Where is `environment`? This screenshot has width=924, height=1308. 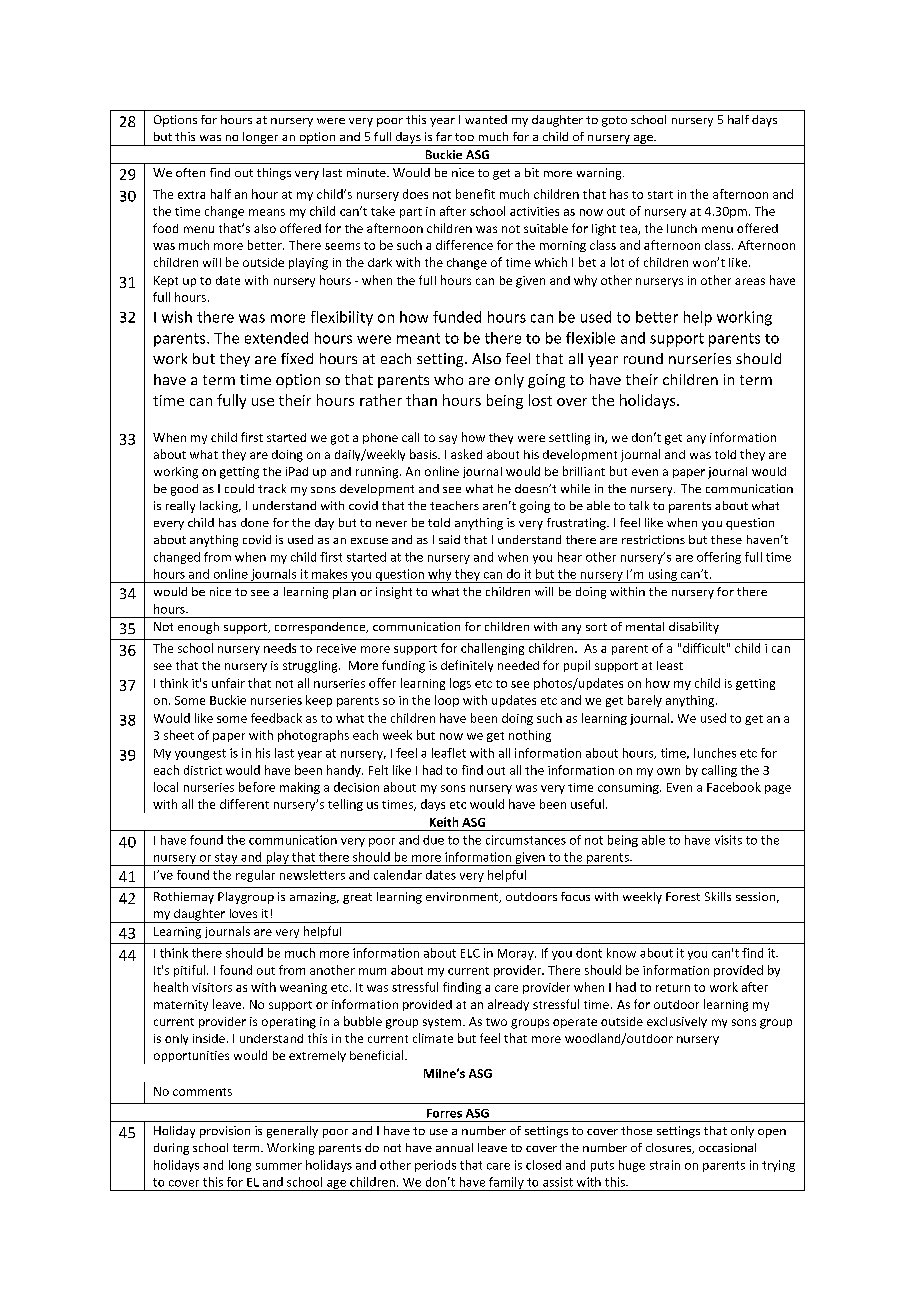
environment is located at coordinates (463, 897).
